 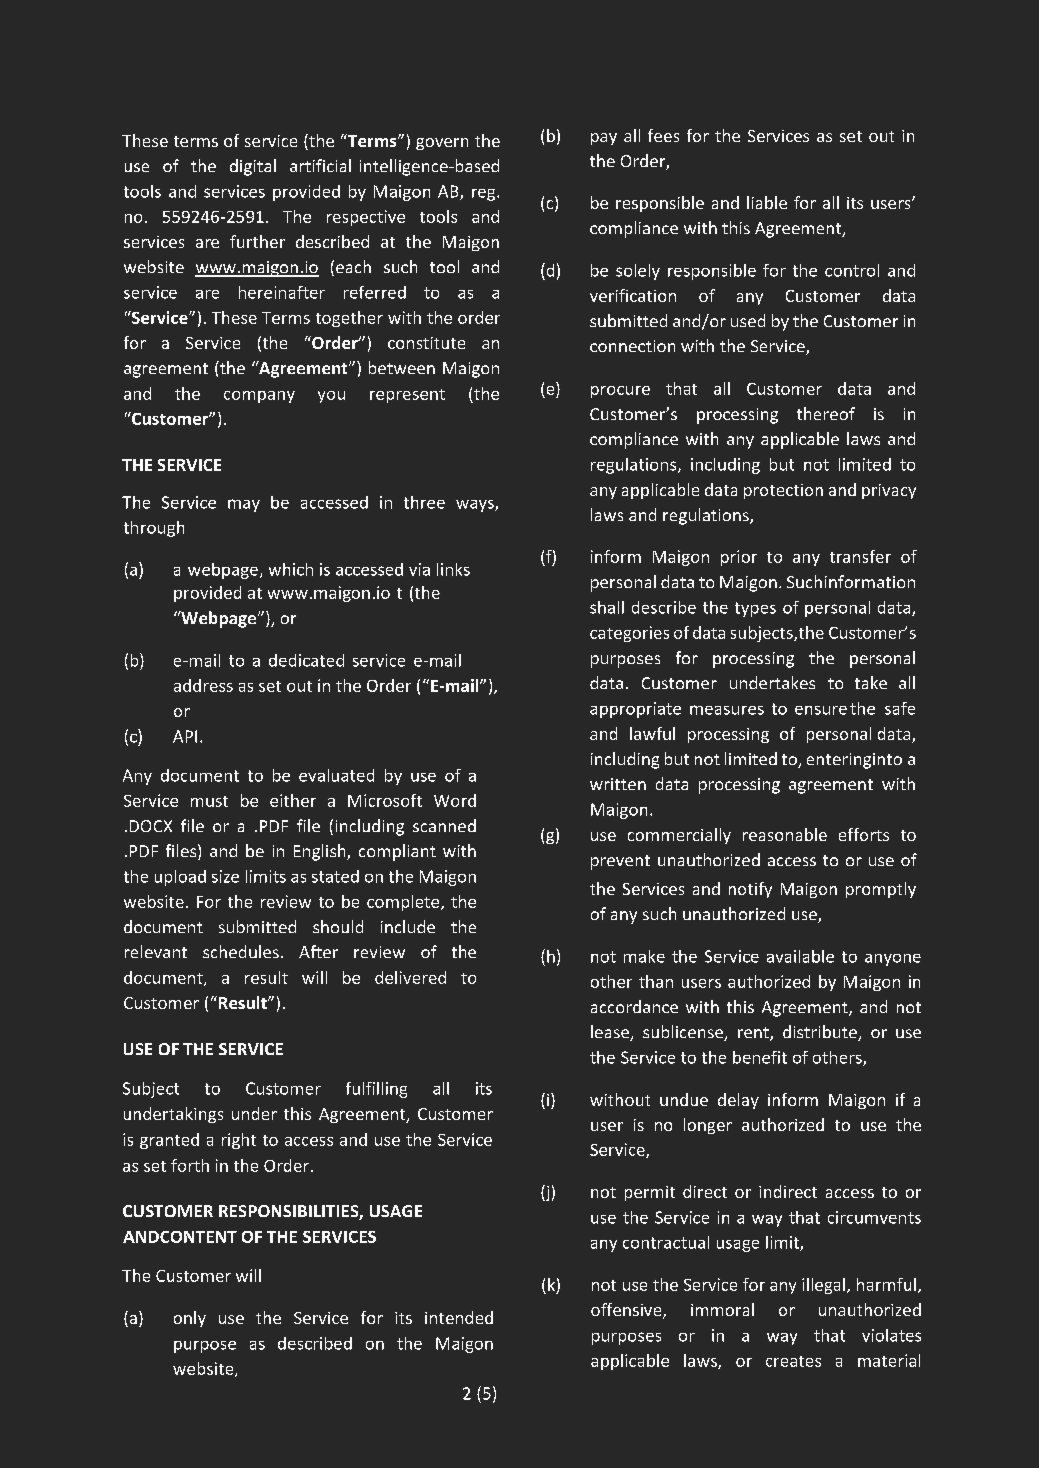 I want to click on schedules, so click(x=241, y=951).
